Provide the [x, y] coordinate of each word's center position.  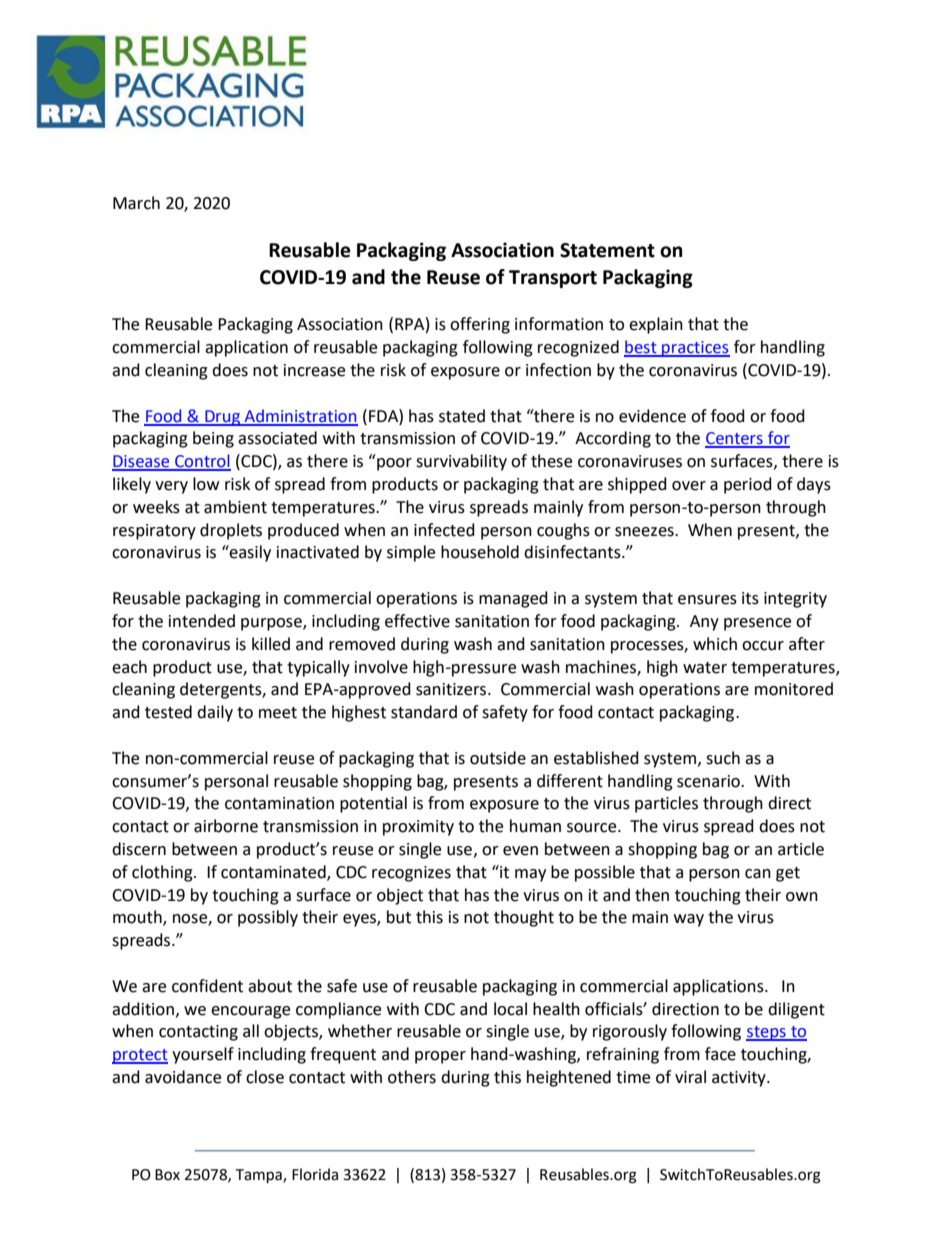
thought [524, 918]
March [136, 203]
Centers [735, 439]
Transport [553, 279]
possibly [268, 918]
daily [215, 713]
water [705, 668]
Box [167, 1175]
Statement [607, 250]
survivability [461, 462]
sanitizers [452, 689]
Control [202, 462]
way [689, 920]
